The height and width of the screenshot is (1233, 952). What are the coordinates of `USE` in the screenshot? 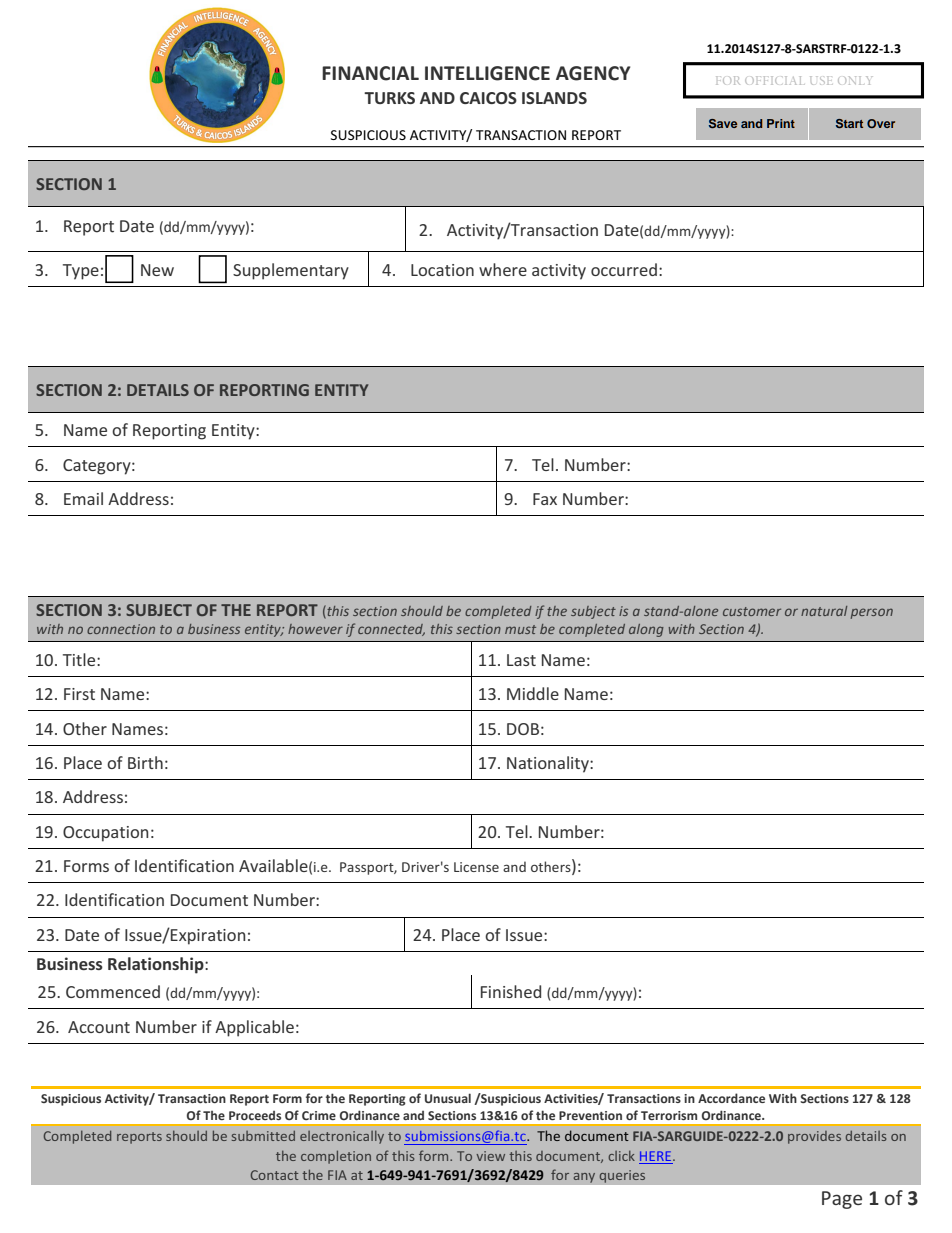 It's located at (819, 80).
